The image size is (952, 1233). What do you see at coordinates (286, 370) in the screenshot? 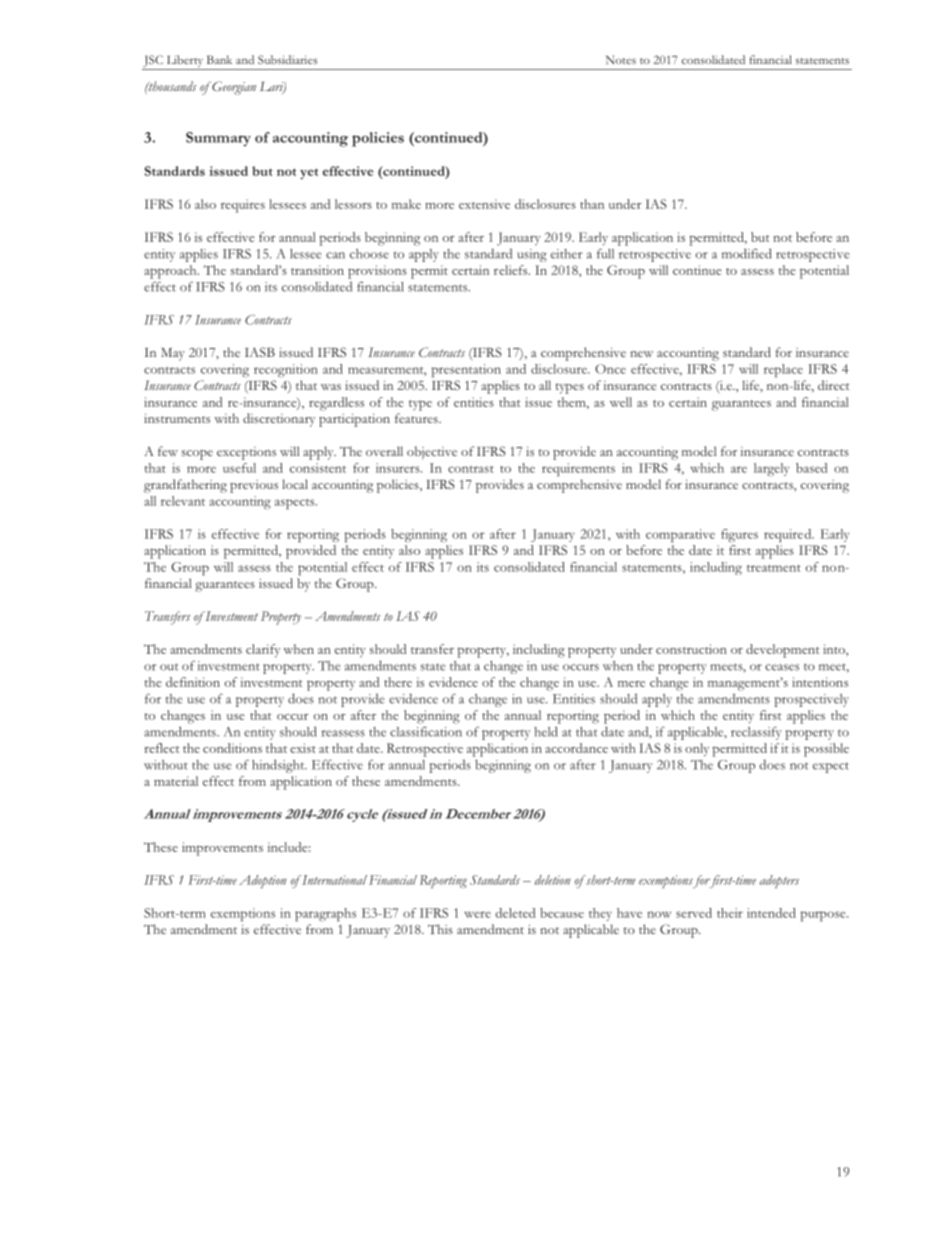
I see `recognition` at bounding box center [286, 370].
